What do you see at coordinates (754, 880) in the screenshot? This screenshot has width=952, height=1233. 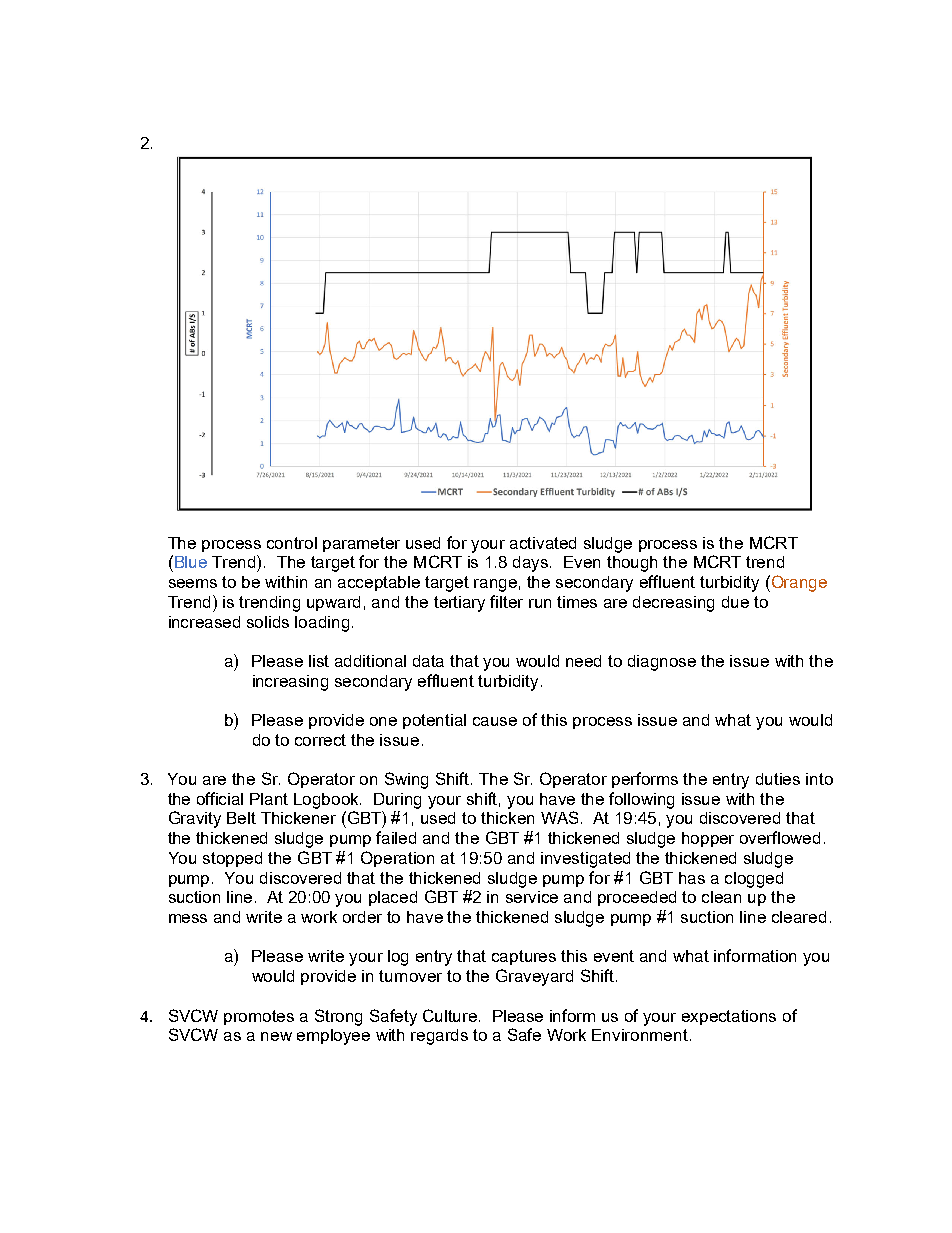 I see `clogged` at bounding box center [754, 880].
